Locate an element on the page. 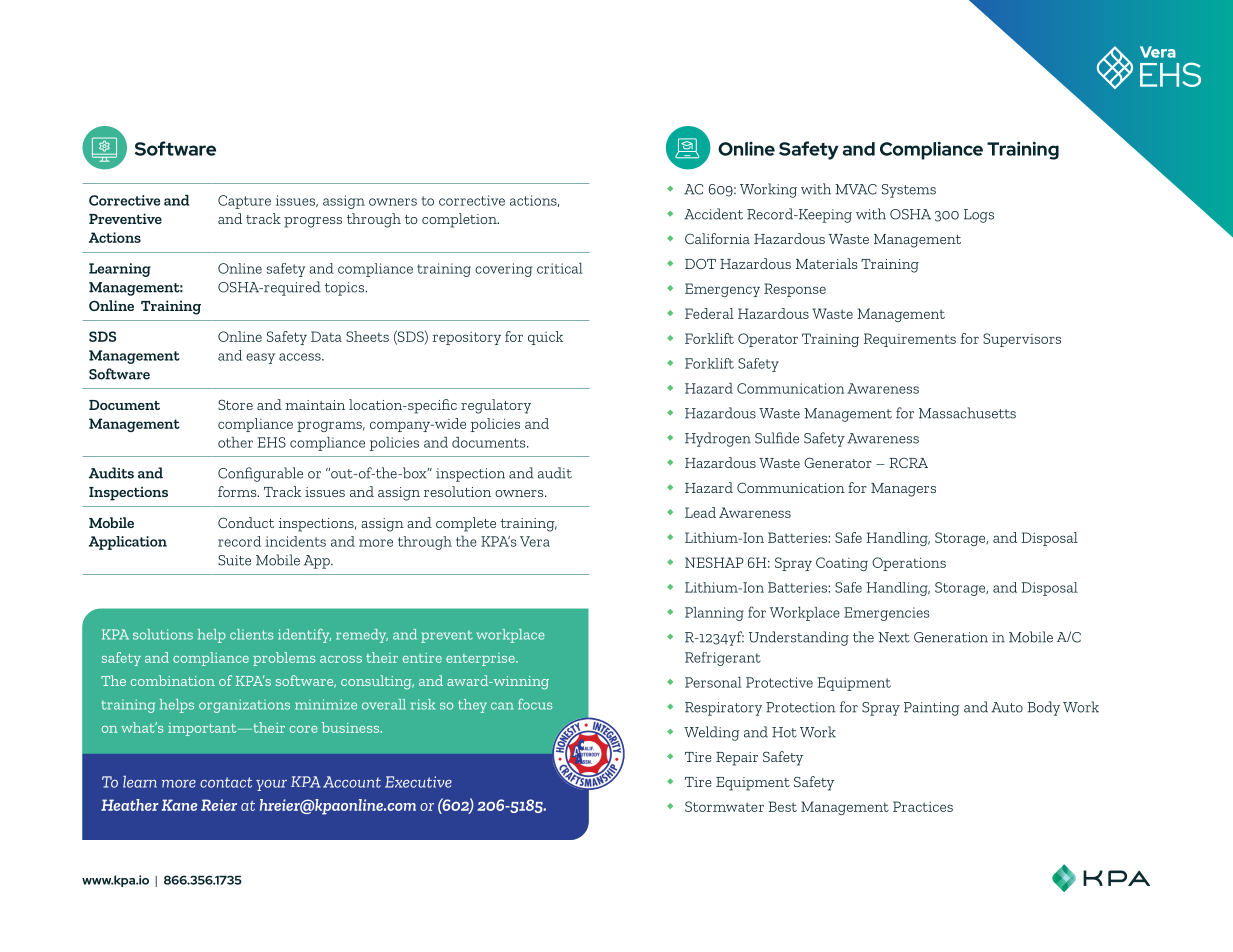 The image size is (1233, 952). Massachusetts is located at coordinates (967, 413).
